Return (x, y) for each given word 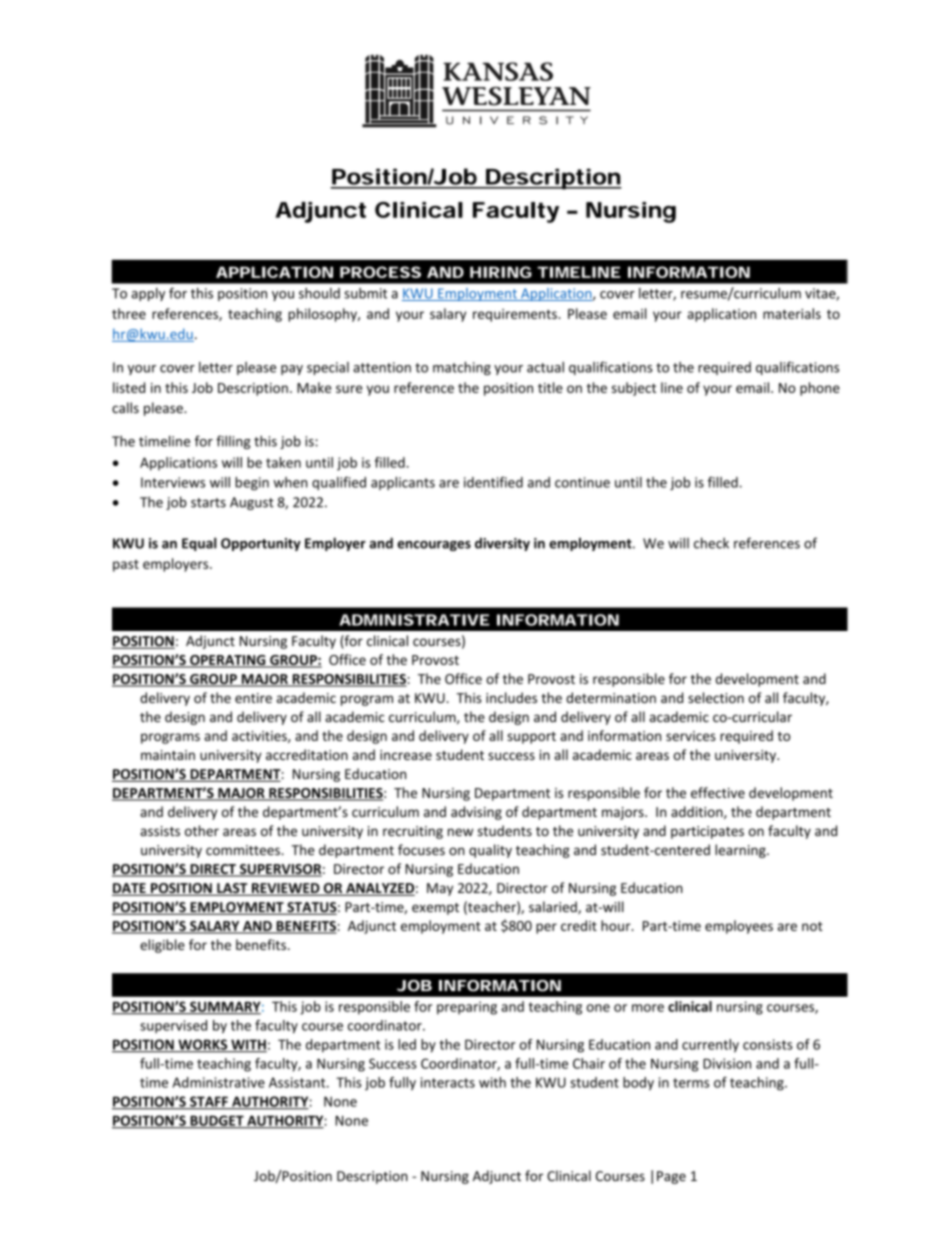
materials (792, 313)
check (711, 543)
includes (511, 697)
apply (148, 294)
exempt (435, 909)
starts (208, 503)
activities (260, 737)
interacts (448, 1082)
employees (739, 927)
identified (493, 482)
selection (716, 697)
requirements (516, 315)
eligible (162, 946)
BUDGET (217, 1121)
